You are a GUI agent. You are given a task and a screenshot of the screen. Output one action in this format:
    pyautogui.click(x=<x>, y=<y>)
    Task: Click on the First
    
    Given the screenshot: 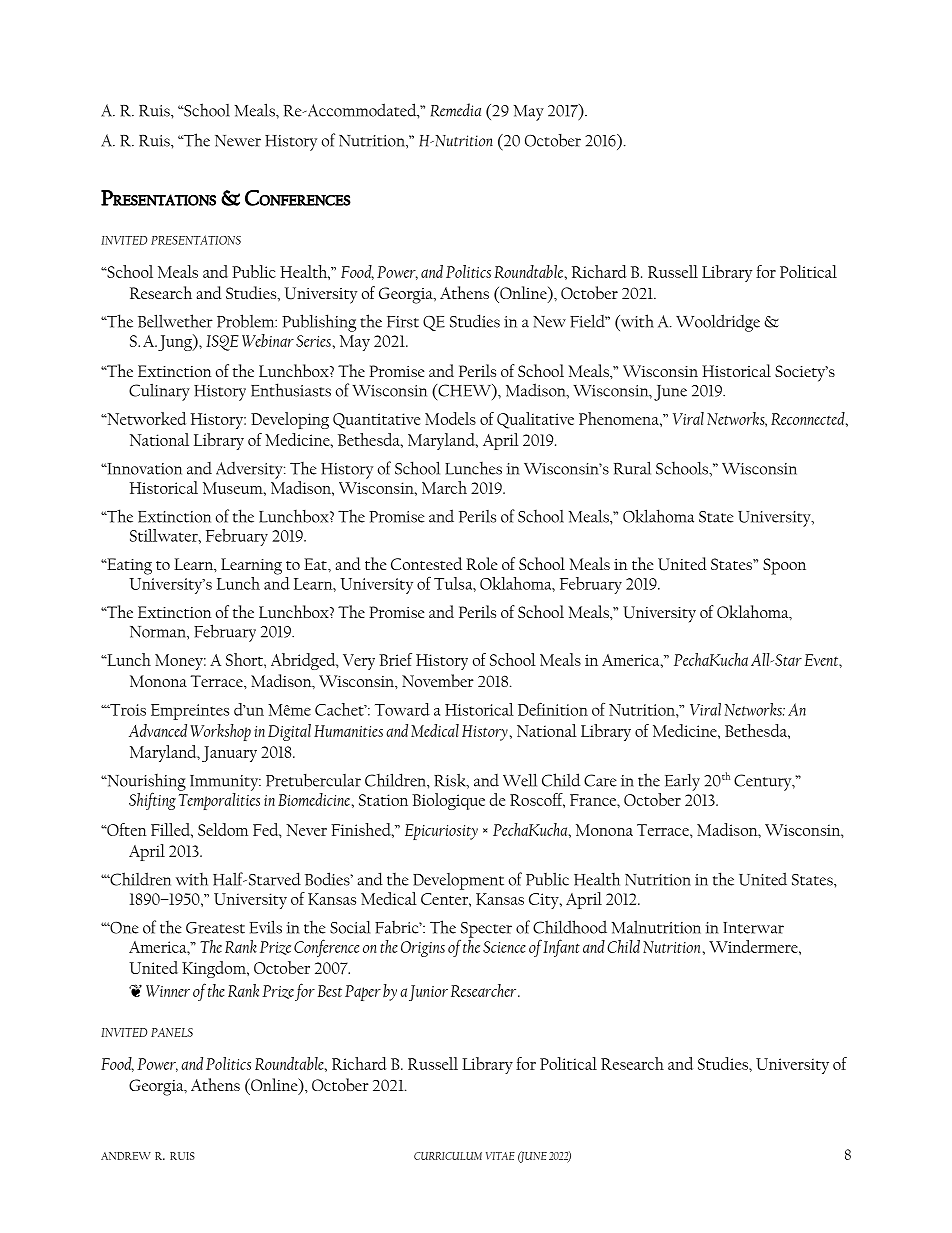 What is the action you would take?
    pyautogui.click(x=403, y=322)
